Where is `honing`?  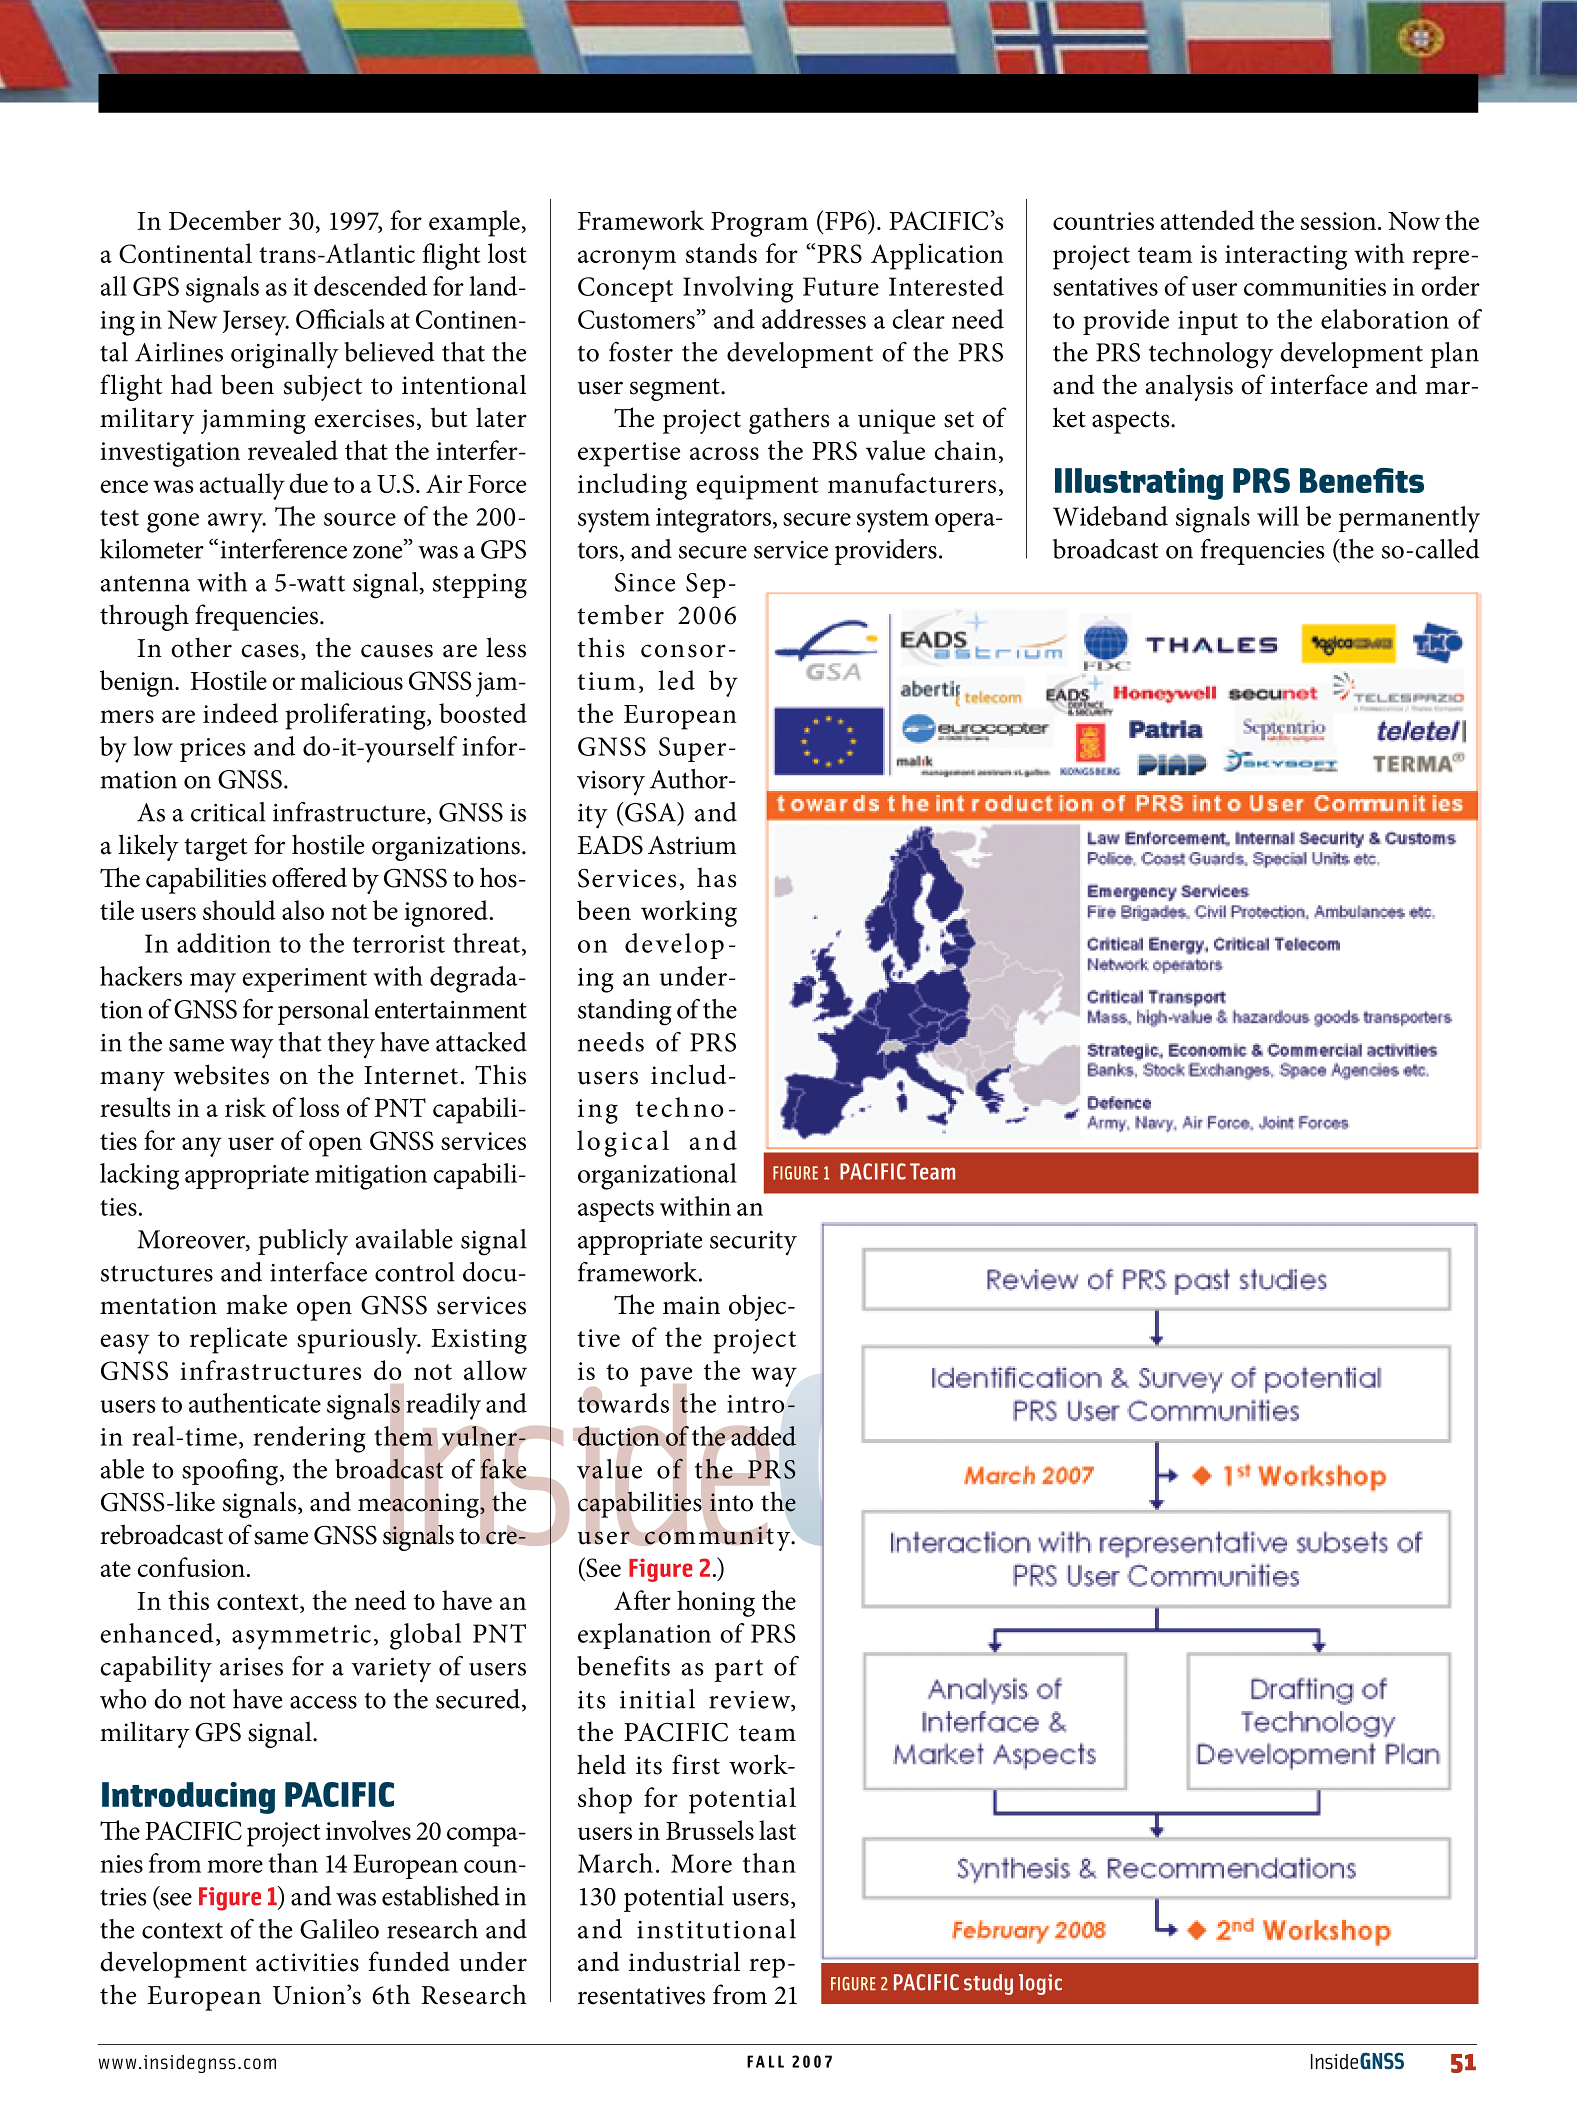 honing is located at coordinates (716, 1603).
